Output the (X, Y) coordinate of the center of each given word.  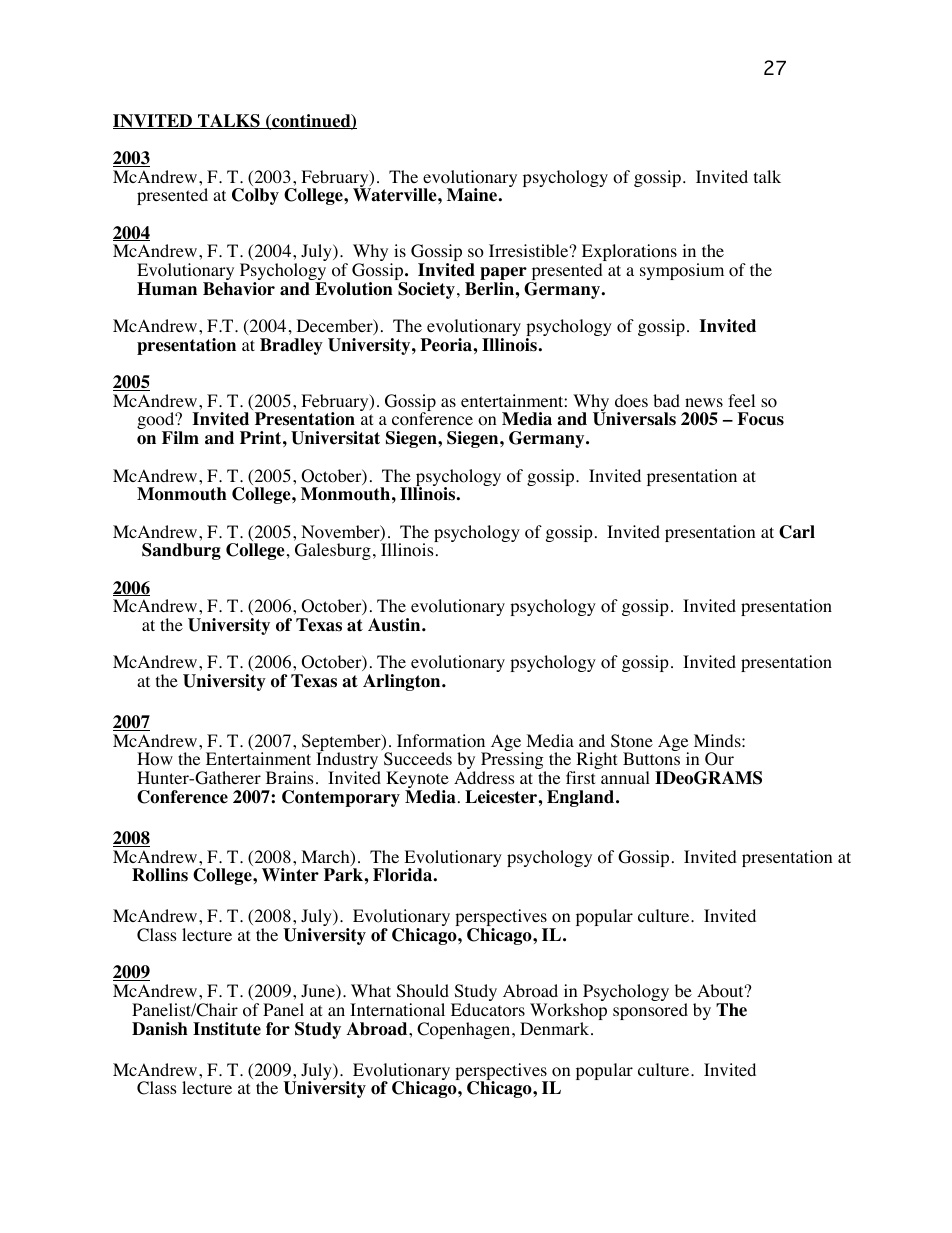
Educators (488, 1010)
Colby (255, 196)
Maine (473, 195)
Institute (227, 1029)
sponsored (650, 1011)
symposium (682, 271)
